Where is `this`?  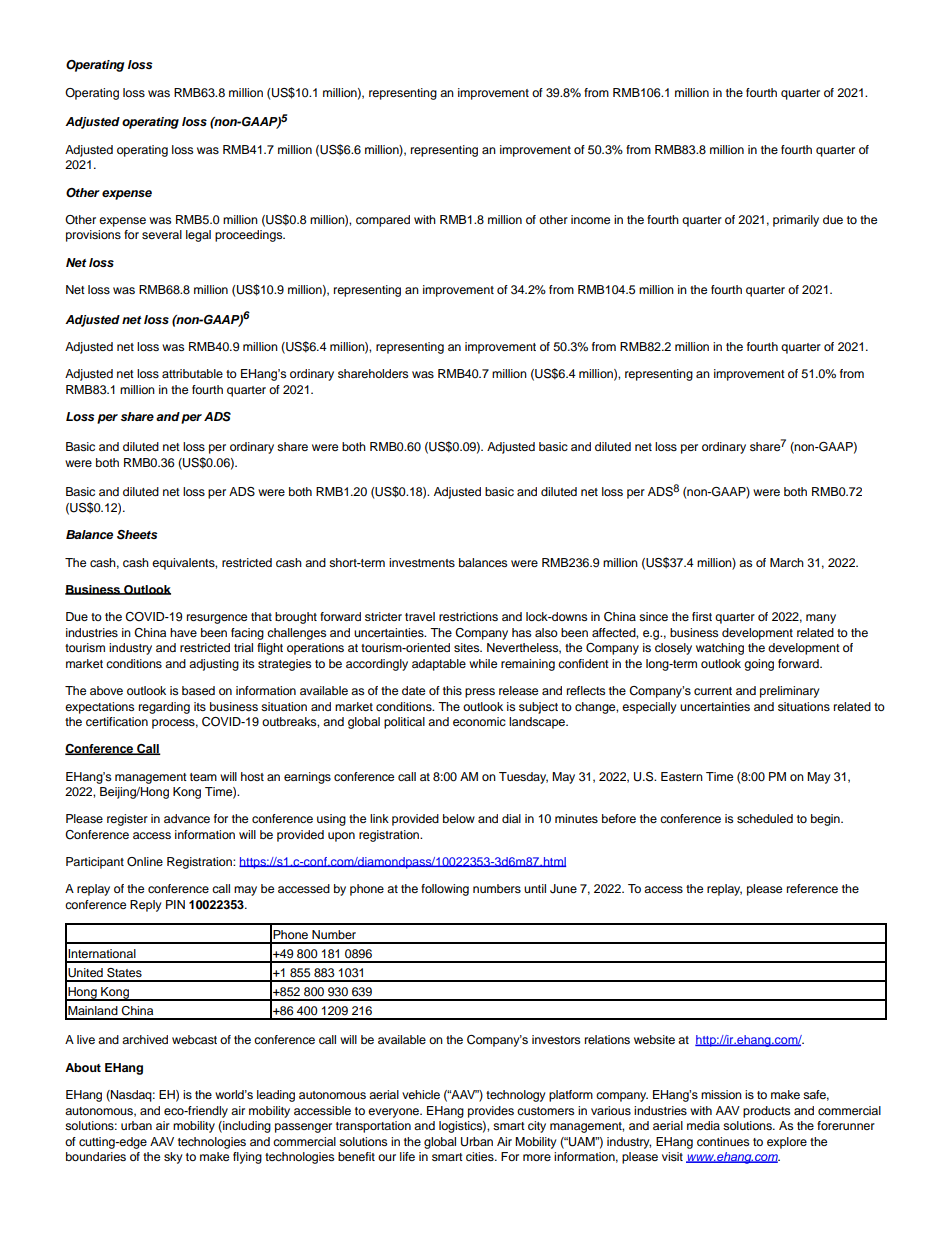 this is located at coordinates (452, 690).
